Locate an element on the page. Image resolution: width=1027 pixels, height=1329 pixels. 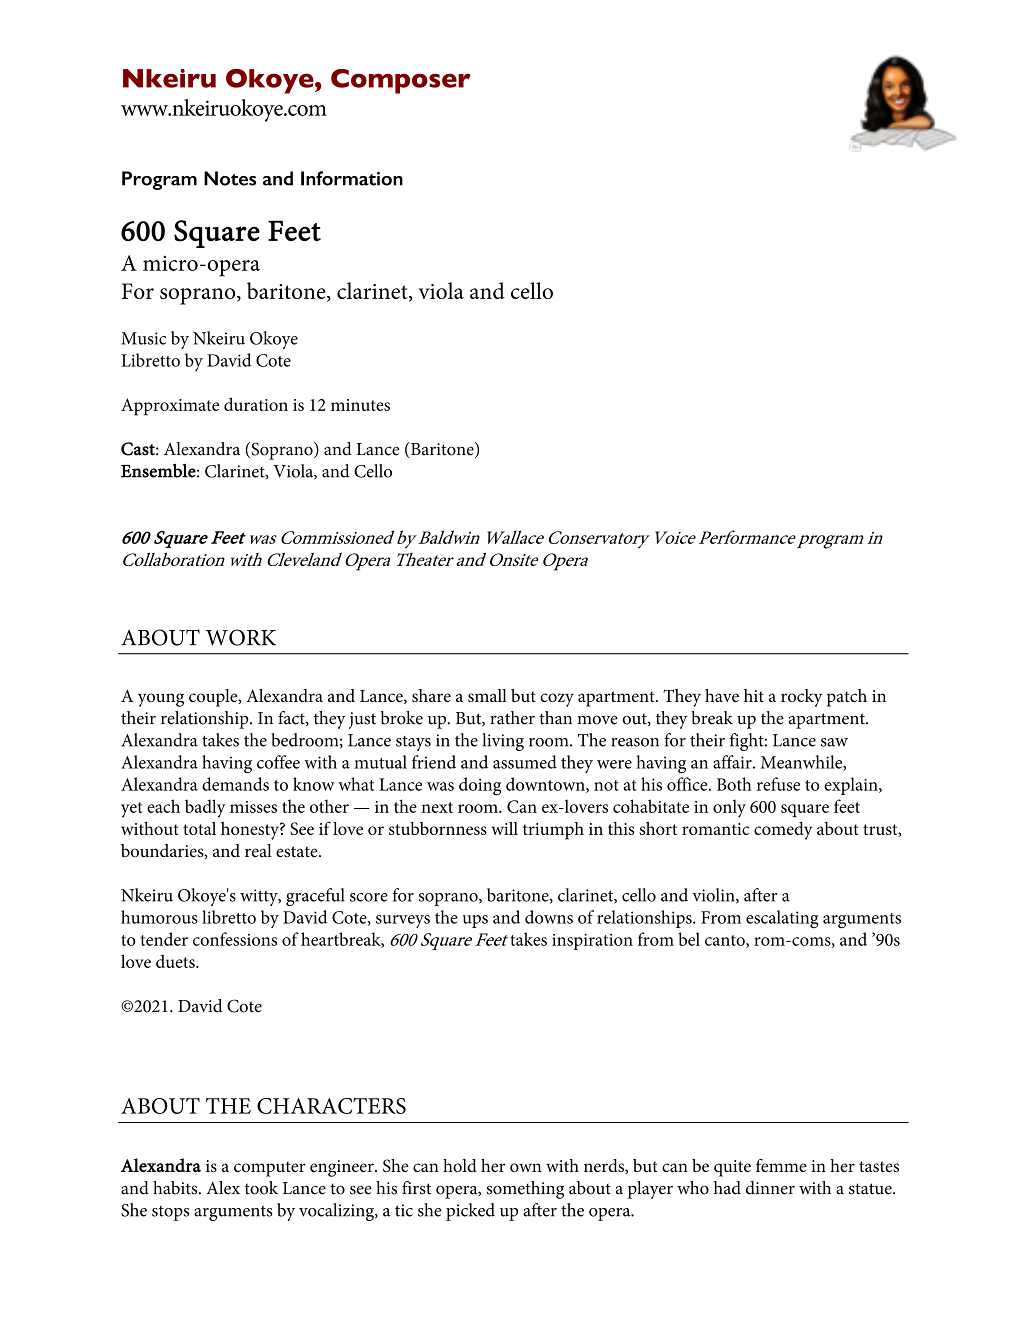
Composer is located at coordinates (401, 81).
